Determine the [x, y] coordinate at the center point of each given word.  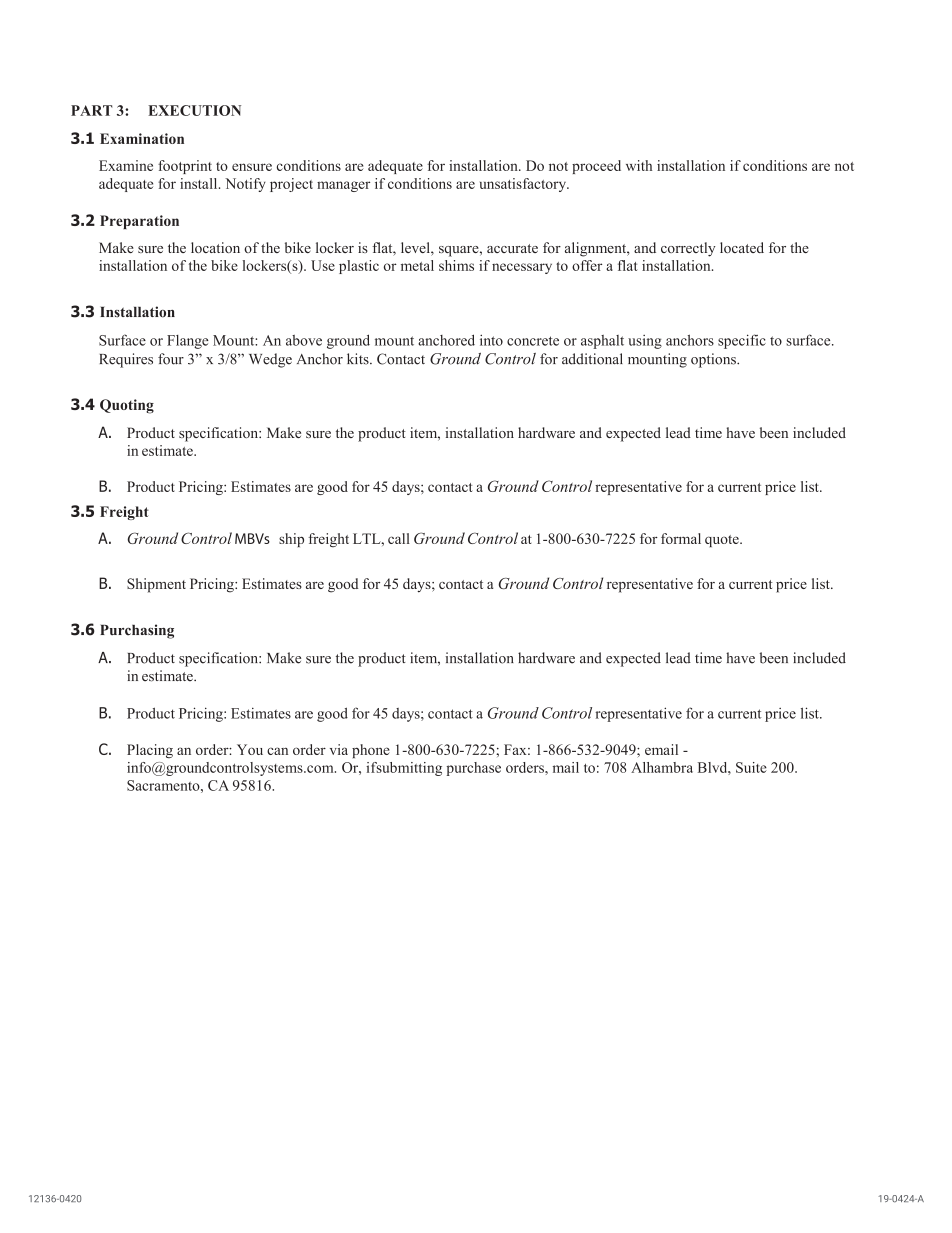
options [714, 360]
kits [359, 359]
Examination [142, 138]
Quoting [127, 406]
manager [343, 186]
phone [371, 751]
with [639, 165]
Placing [150, 751]
